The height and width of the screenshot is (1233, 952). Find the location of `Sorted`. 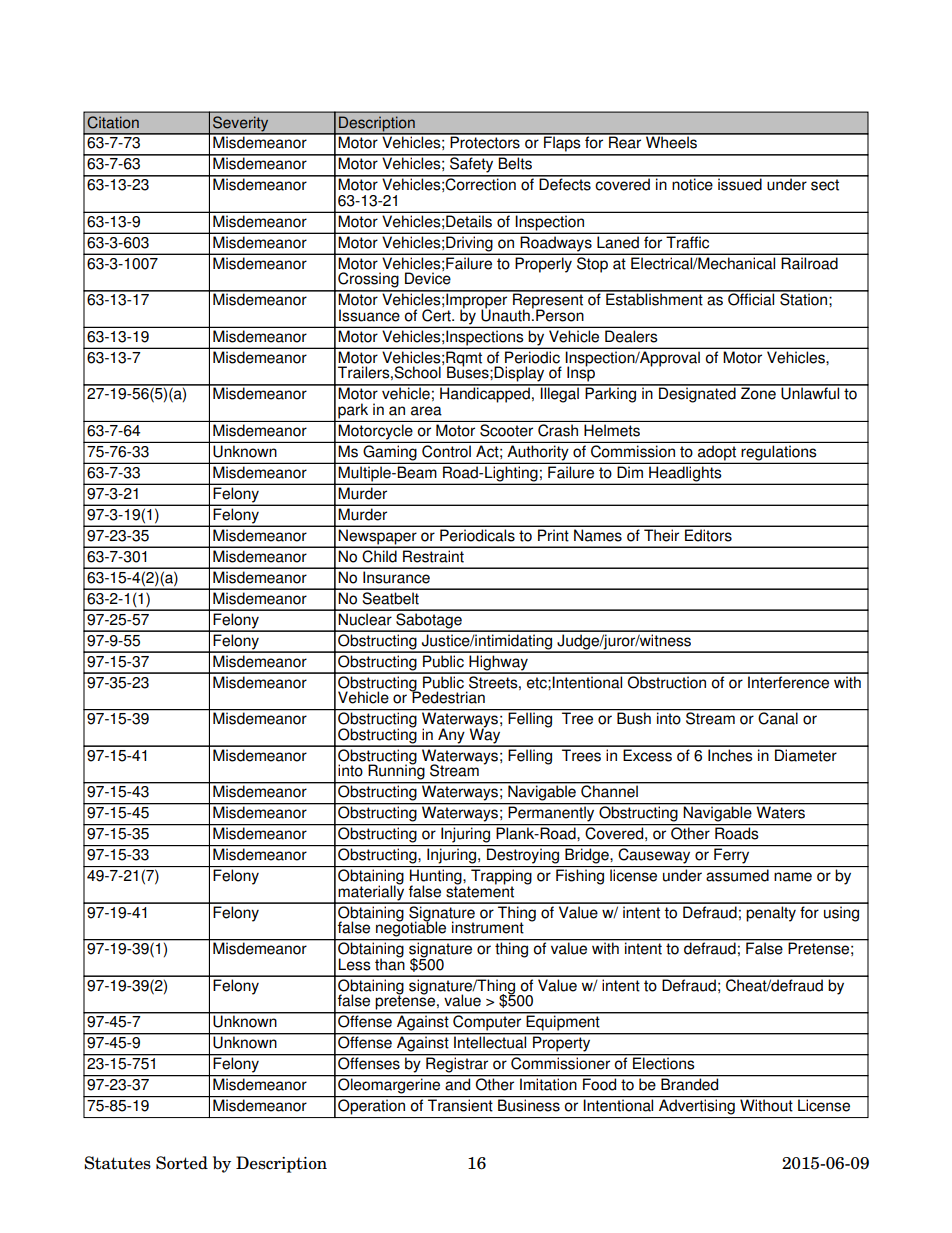

Sorted is located at coordinates (182, 1163).
